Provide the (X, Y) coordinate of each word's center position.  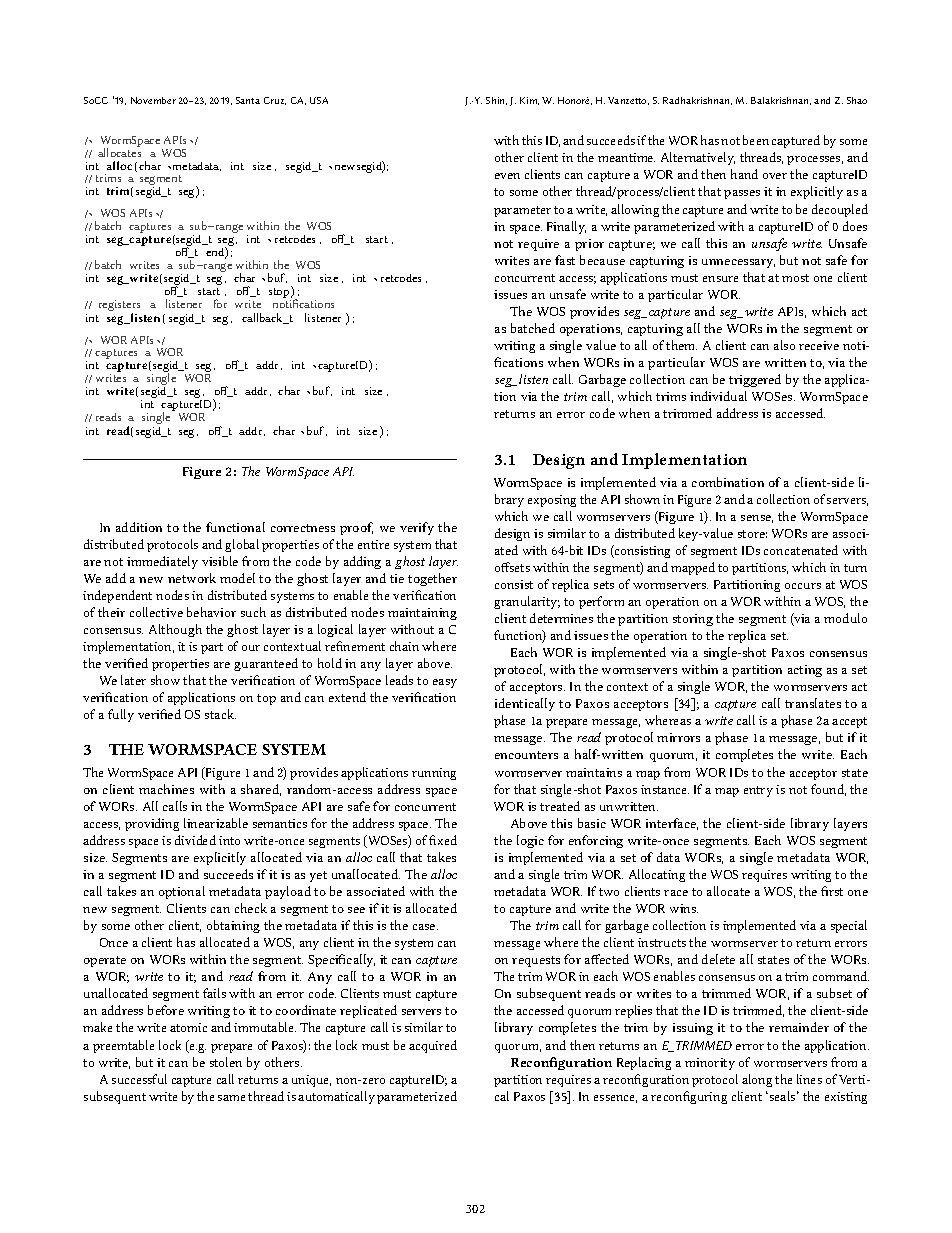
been (756, 140)
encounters (526, 755)
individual (718, 396)
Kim (529, 101)
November (153, 100)
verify (417, 528)
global (242, 545)
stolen (226, 1062)
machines (166, 789)
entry (758, 791)
